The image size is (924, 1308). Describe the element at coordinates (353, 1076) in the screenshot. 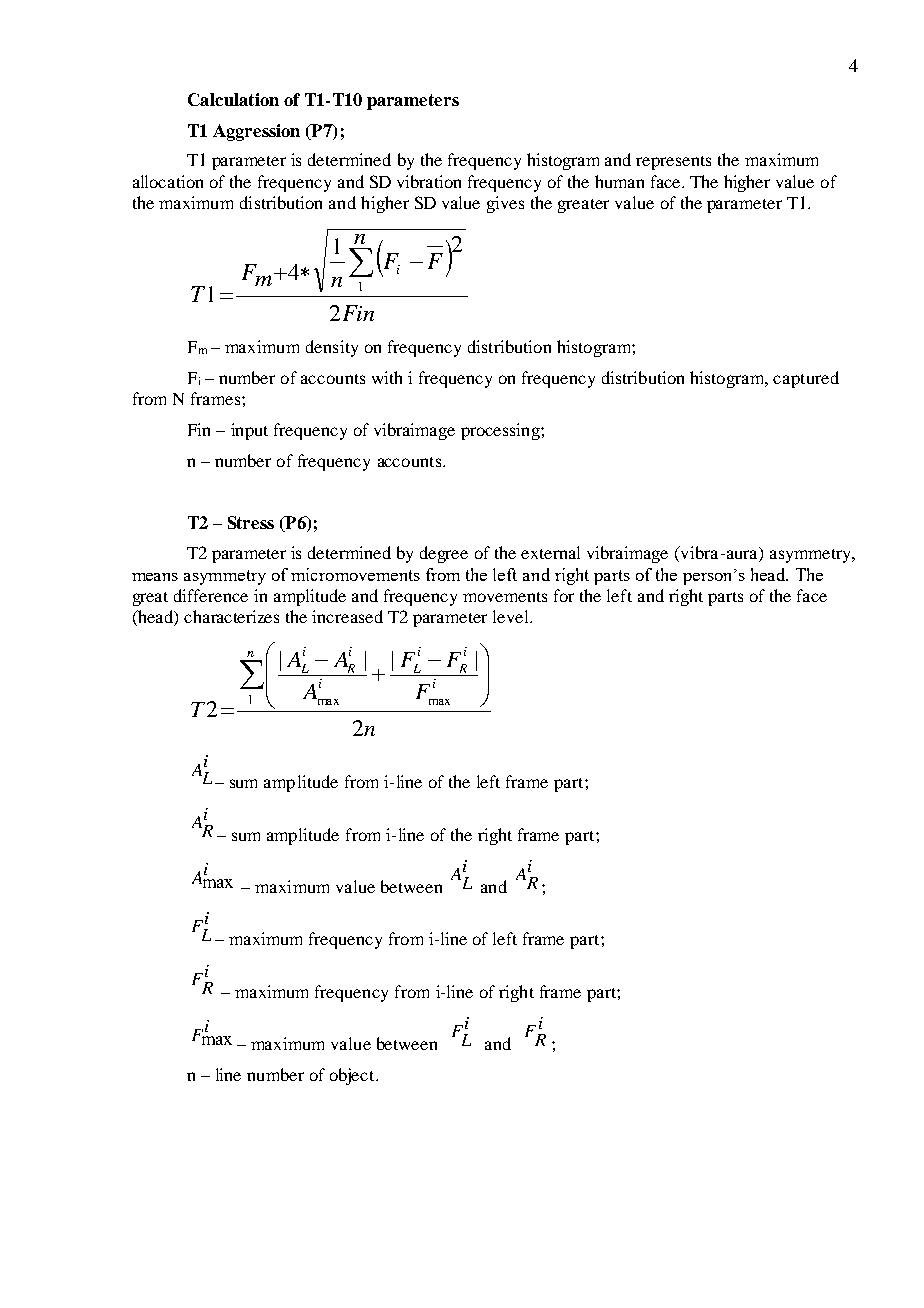

I see `object` at that location.
